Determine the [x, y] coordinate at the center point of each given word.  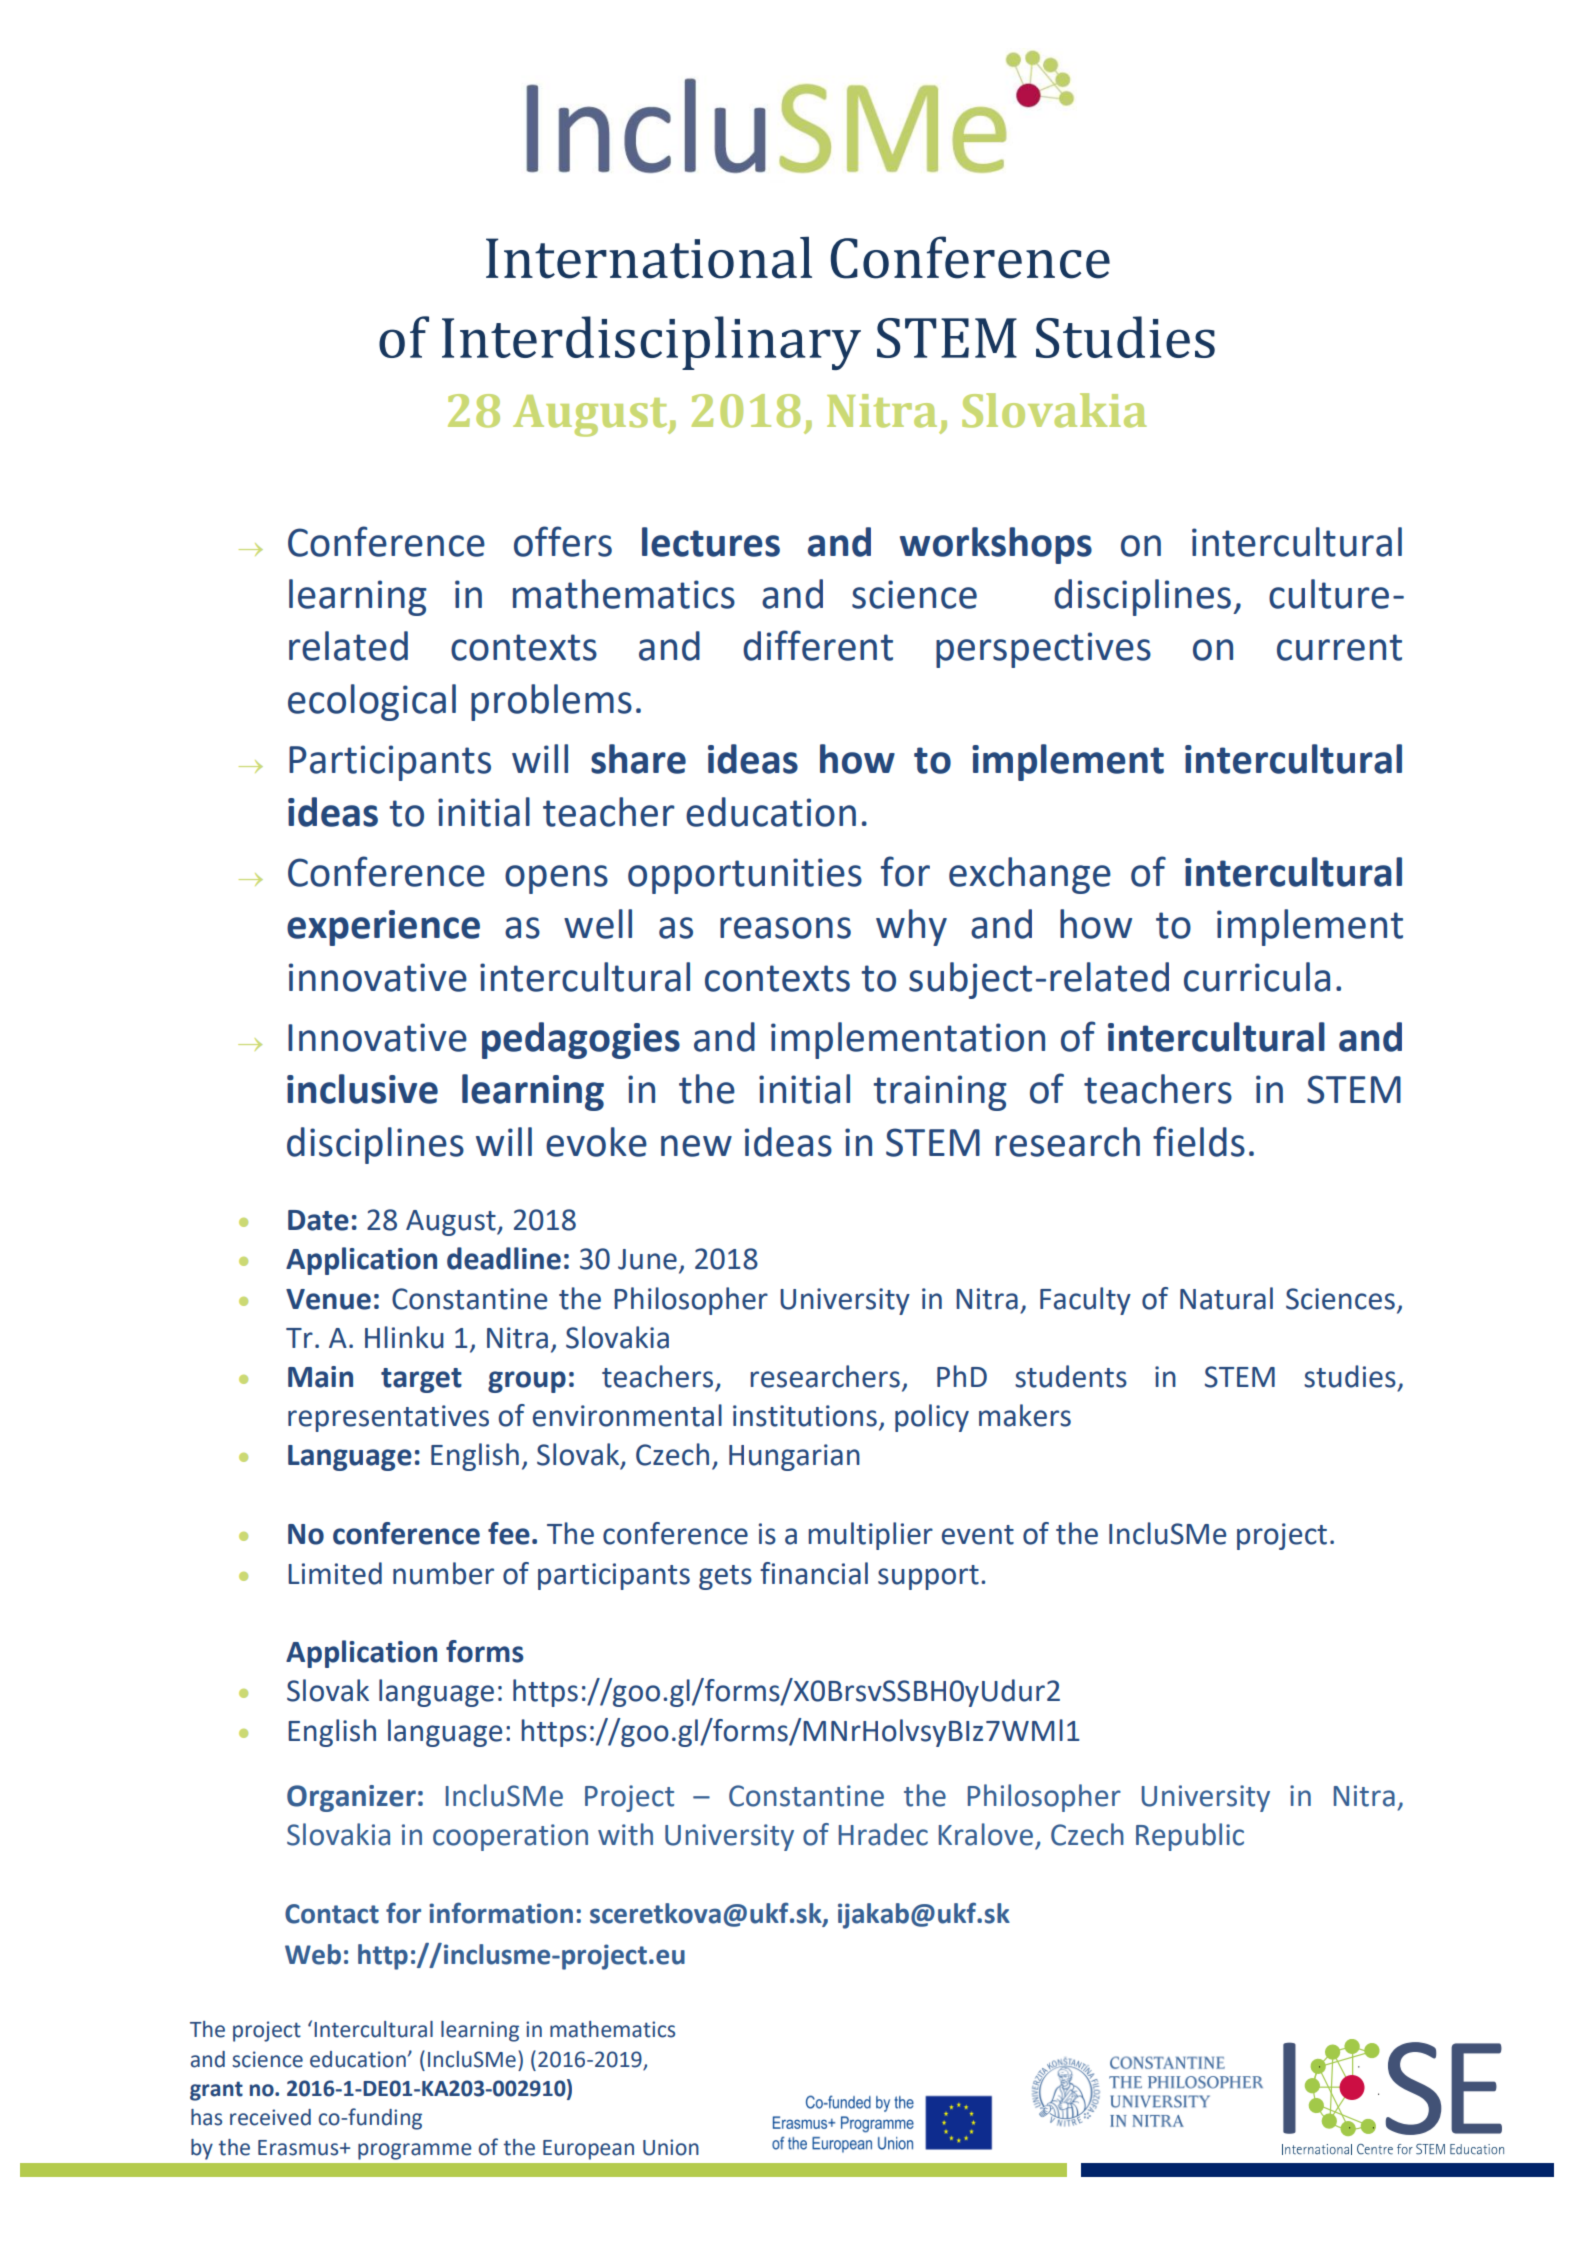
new [696, 1146]
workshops [996, 545]
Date [318, 1220]
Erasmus [299, 2148]
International [649, 257]
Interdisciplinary [651, 343]
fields [1199, 1141]
